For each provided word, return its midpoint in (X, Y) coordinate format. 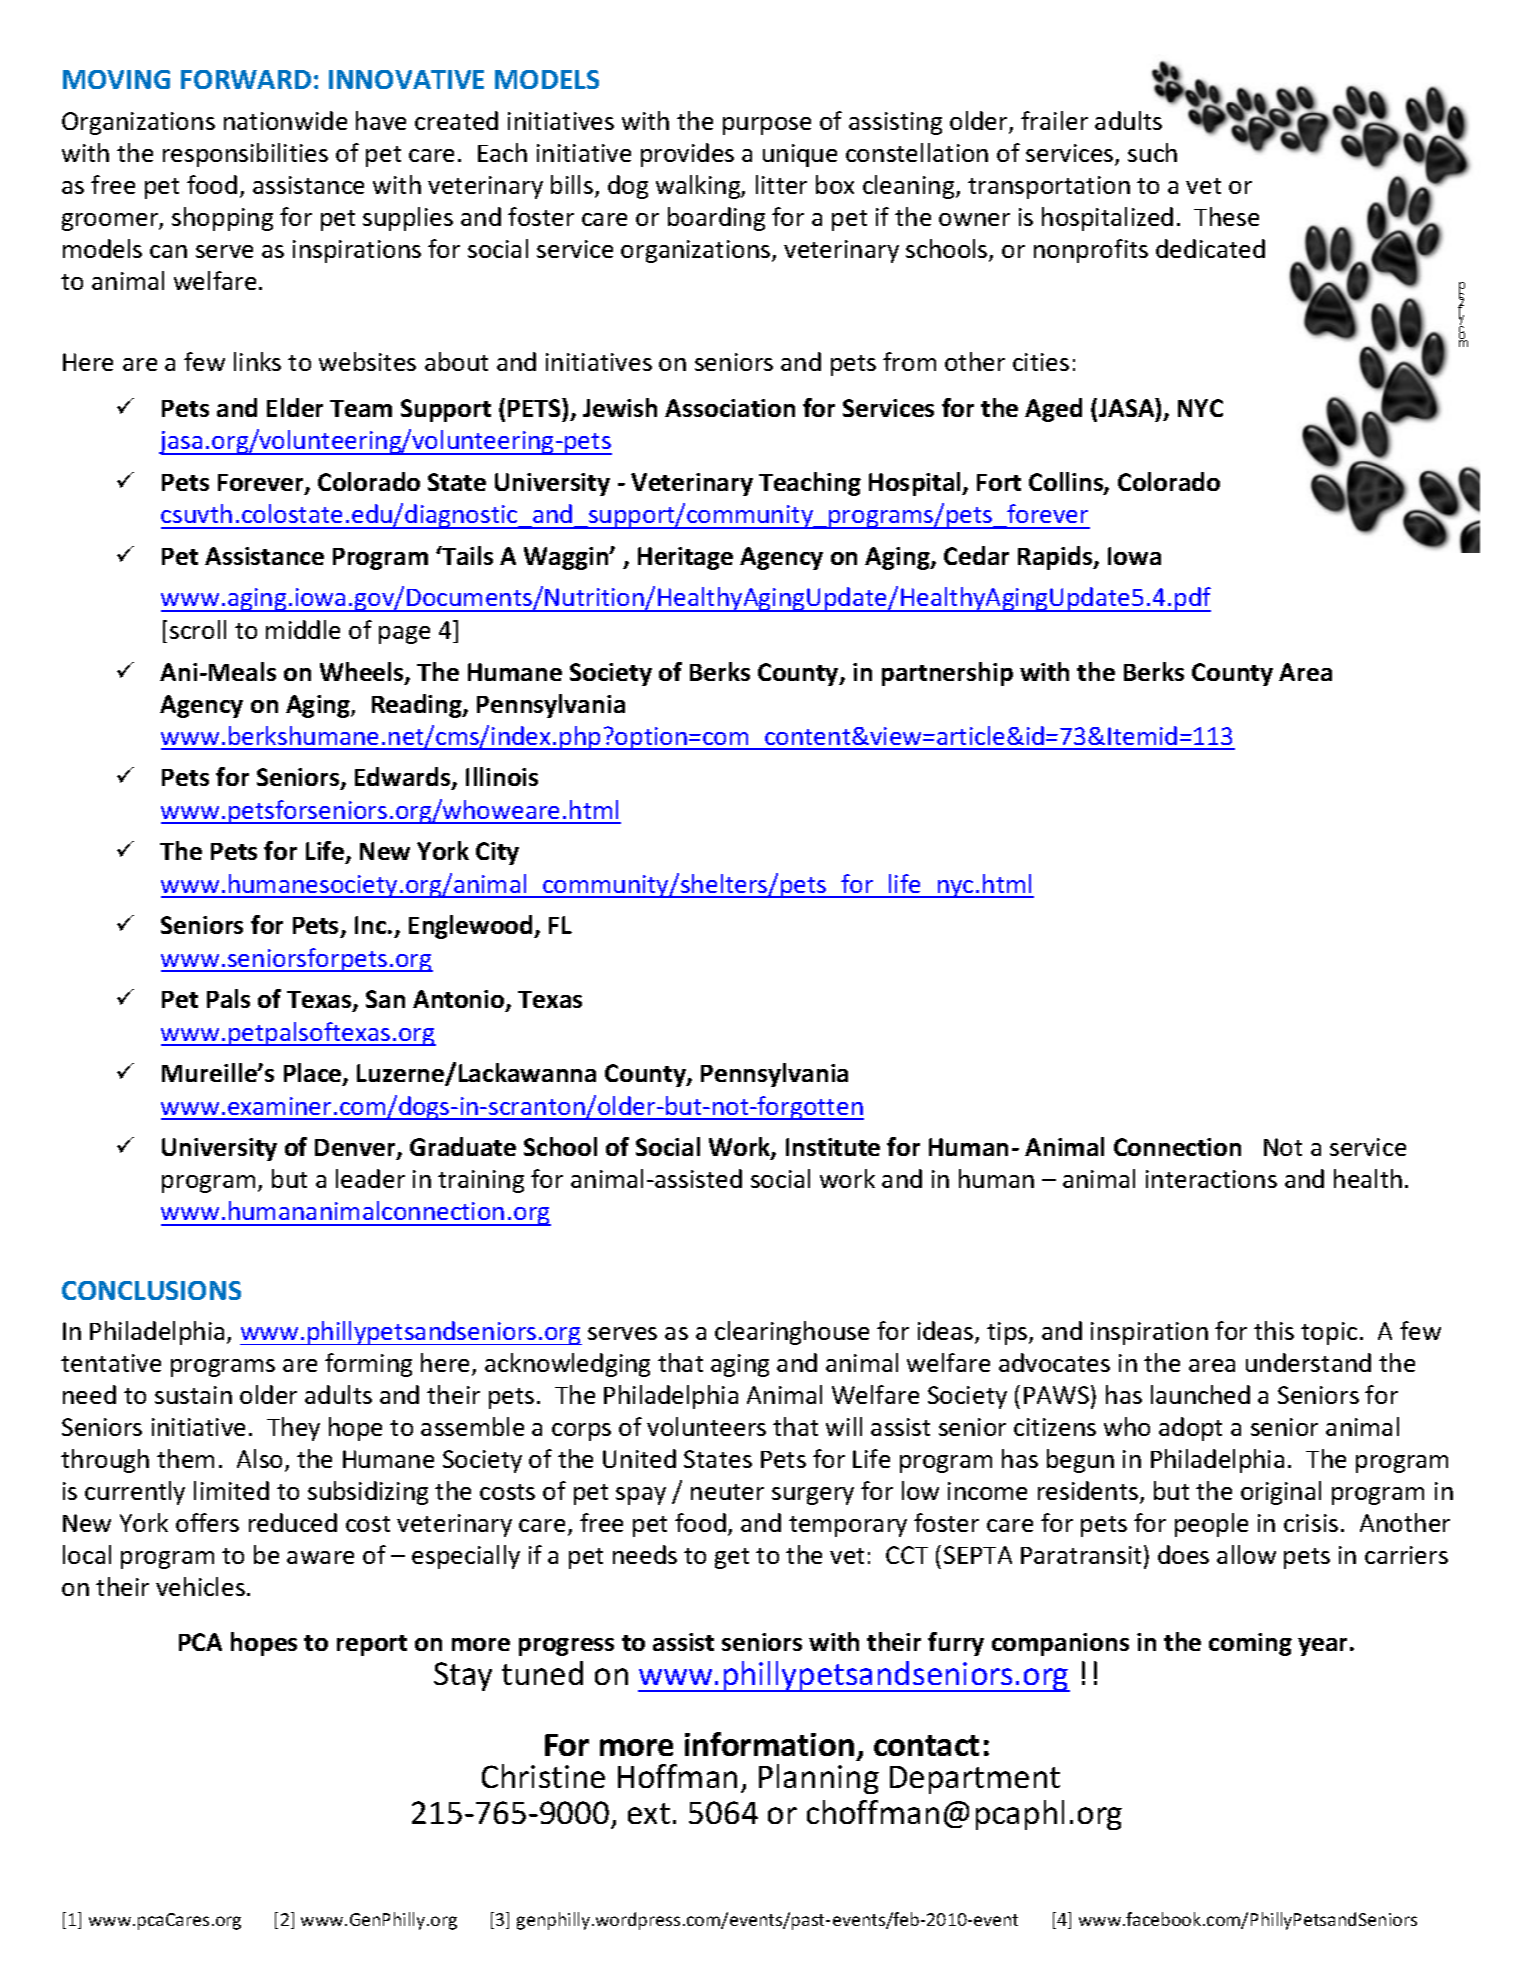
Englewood (472, 927)
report (372, 1645)
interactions (1211, 1179)
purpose (767, 126)
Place (314, 1074)
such (1152, 152)
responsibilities (245, 155)
